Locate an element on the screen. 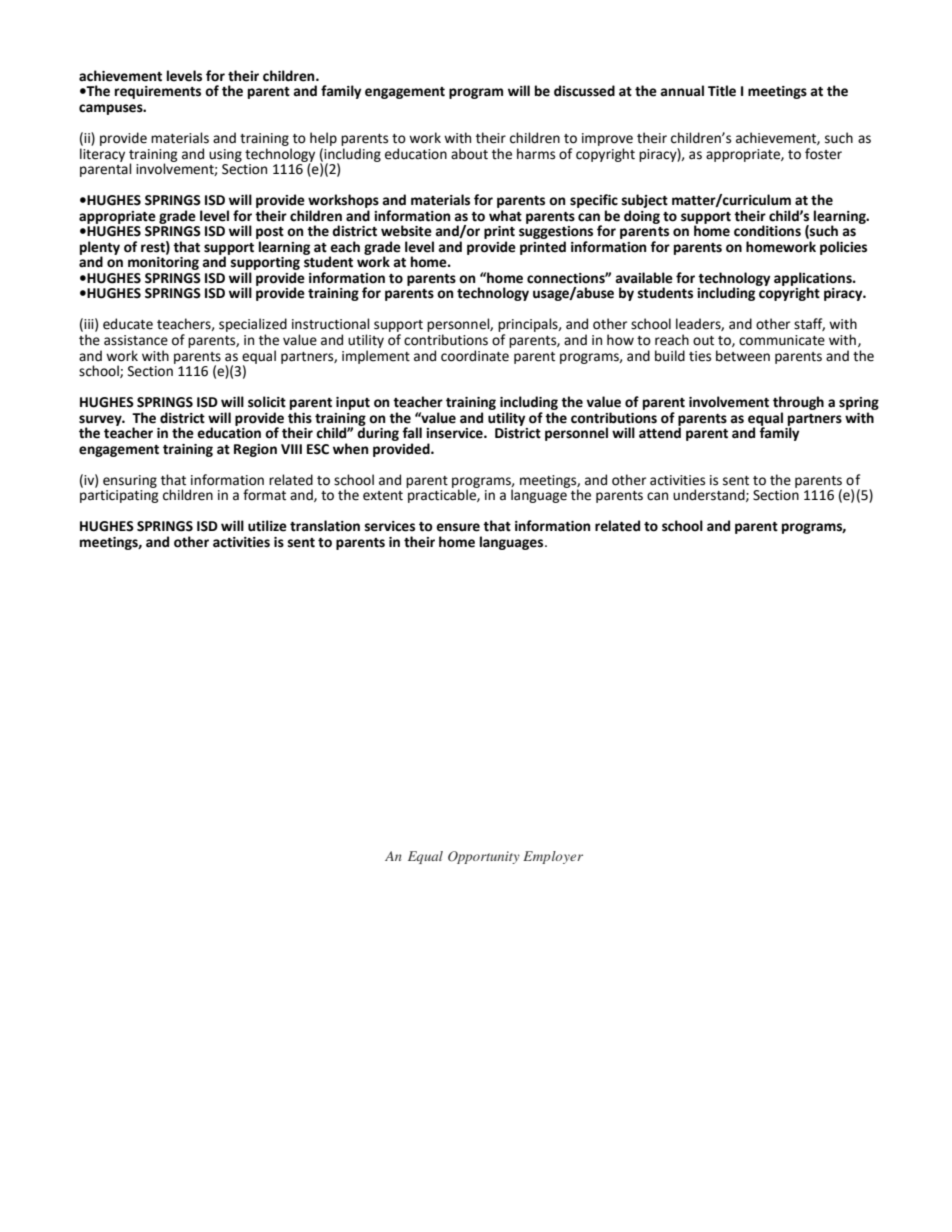 This screenshot has height=1232, width=952. Title is located at coordinates (722, 91).
